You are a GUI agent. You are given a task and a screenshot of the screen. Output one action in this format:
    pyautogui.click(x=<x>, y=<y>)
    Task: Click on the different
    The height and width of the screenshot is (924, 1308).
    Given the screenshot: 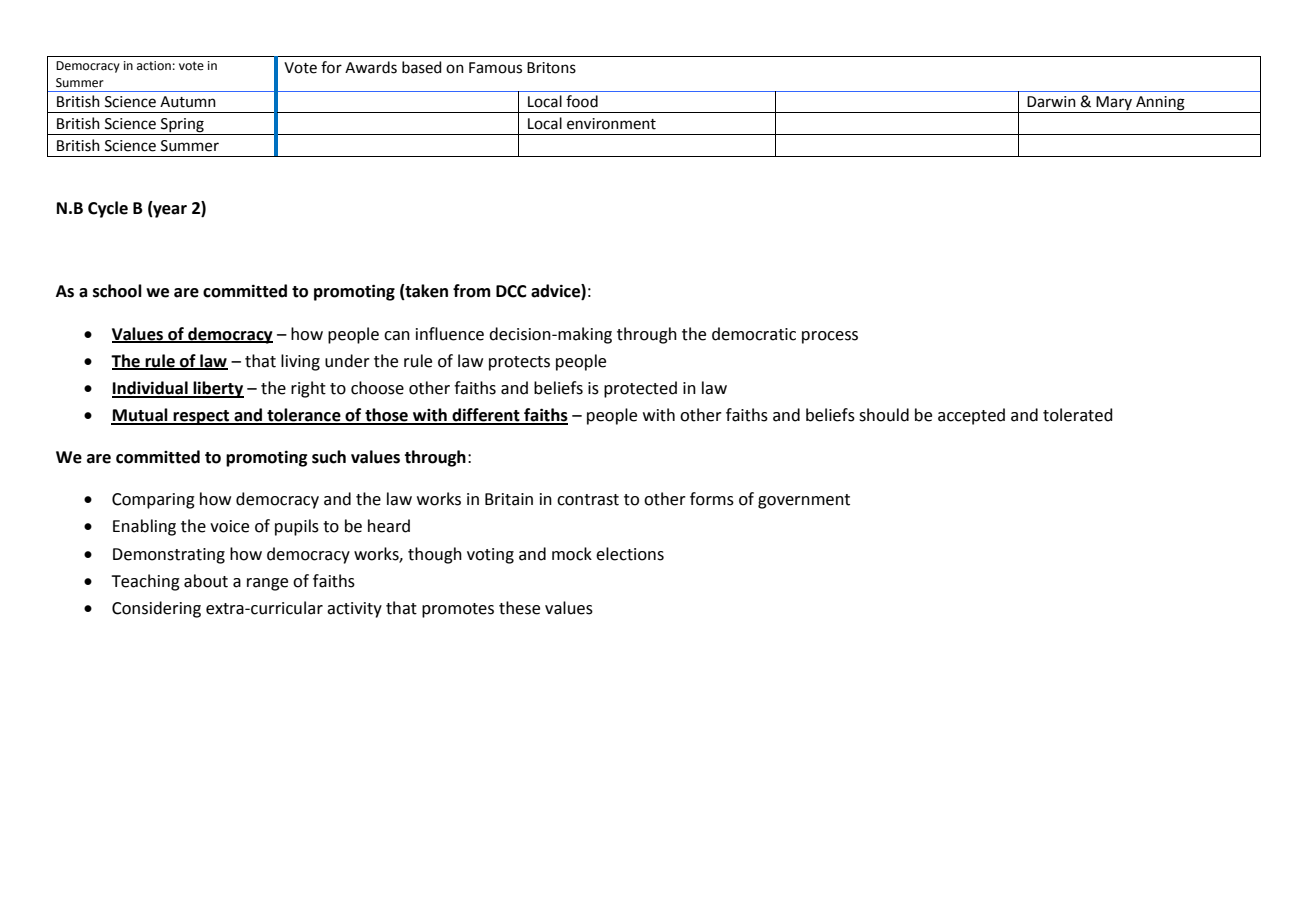 What is the action you would take?
    pyautogui.click(x=486, y=416)
